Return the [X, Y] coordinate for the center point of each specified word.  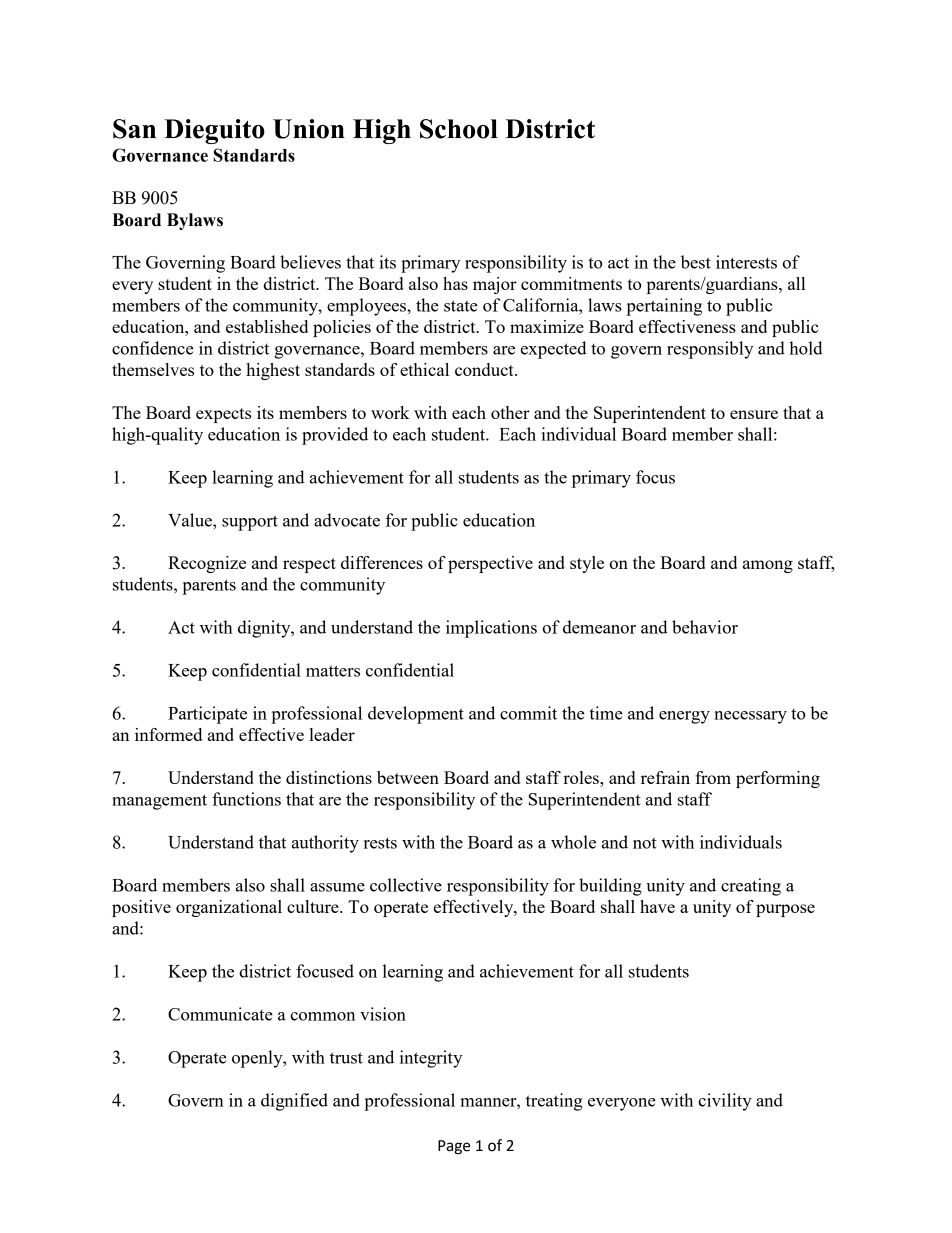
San [134, 129]
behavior [705, 627]
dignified [294, 1102]
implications [491, 629]
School [459, 129]
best [696, 262]
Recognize [207, 564]
